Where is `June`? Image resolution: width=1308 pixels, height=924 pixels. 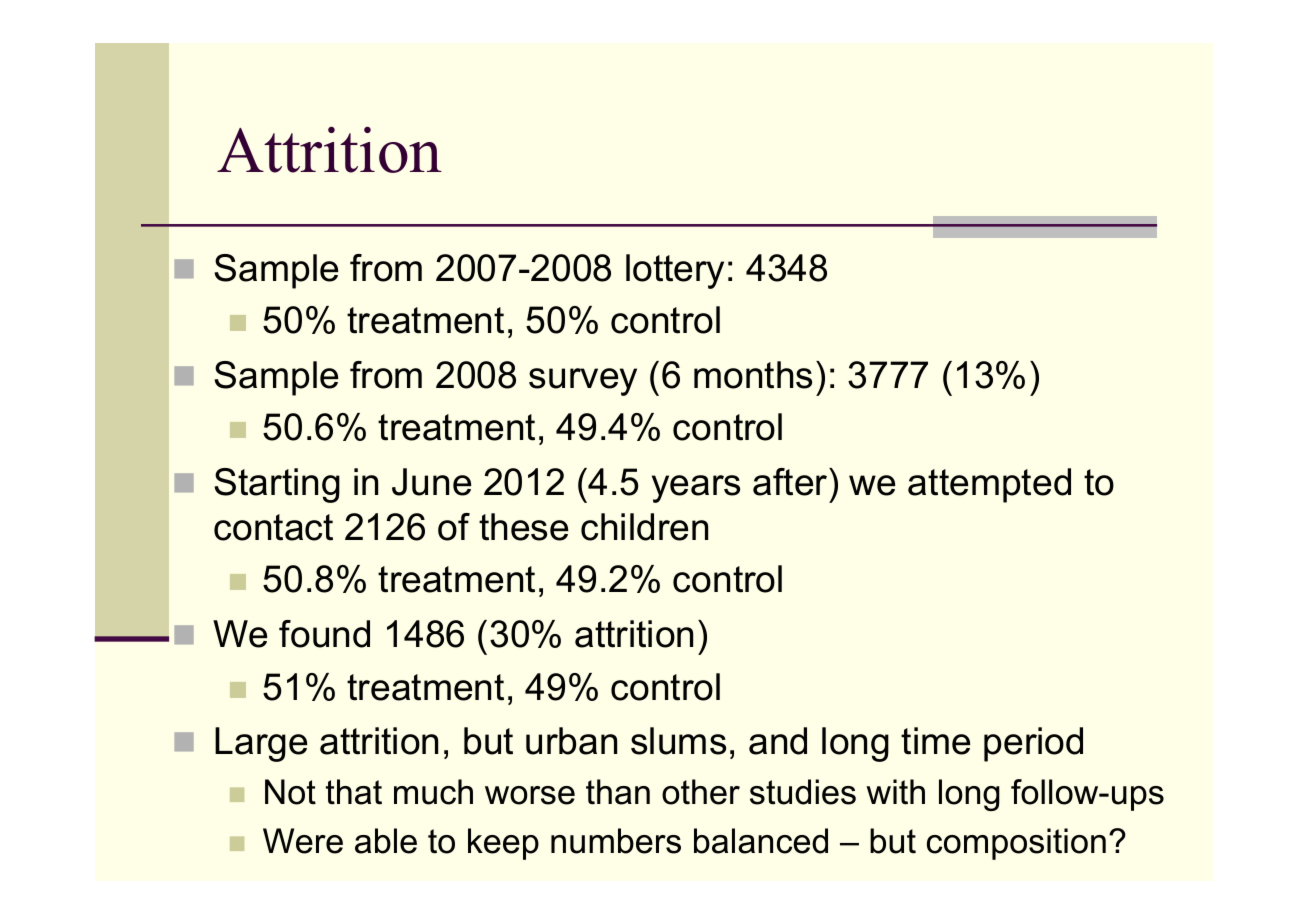 June is located at coordinates (431, 482).
